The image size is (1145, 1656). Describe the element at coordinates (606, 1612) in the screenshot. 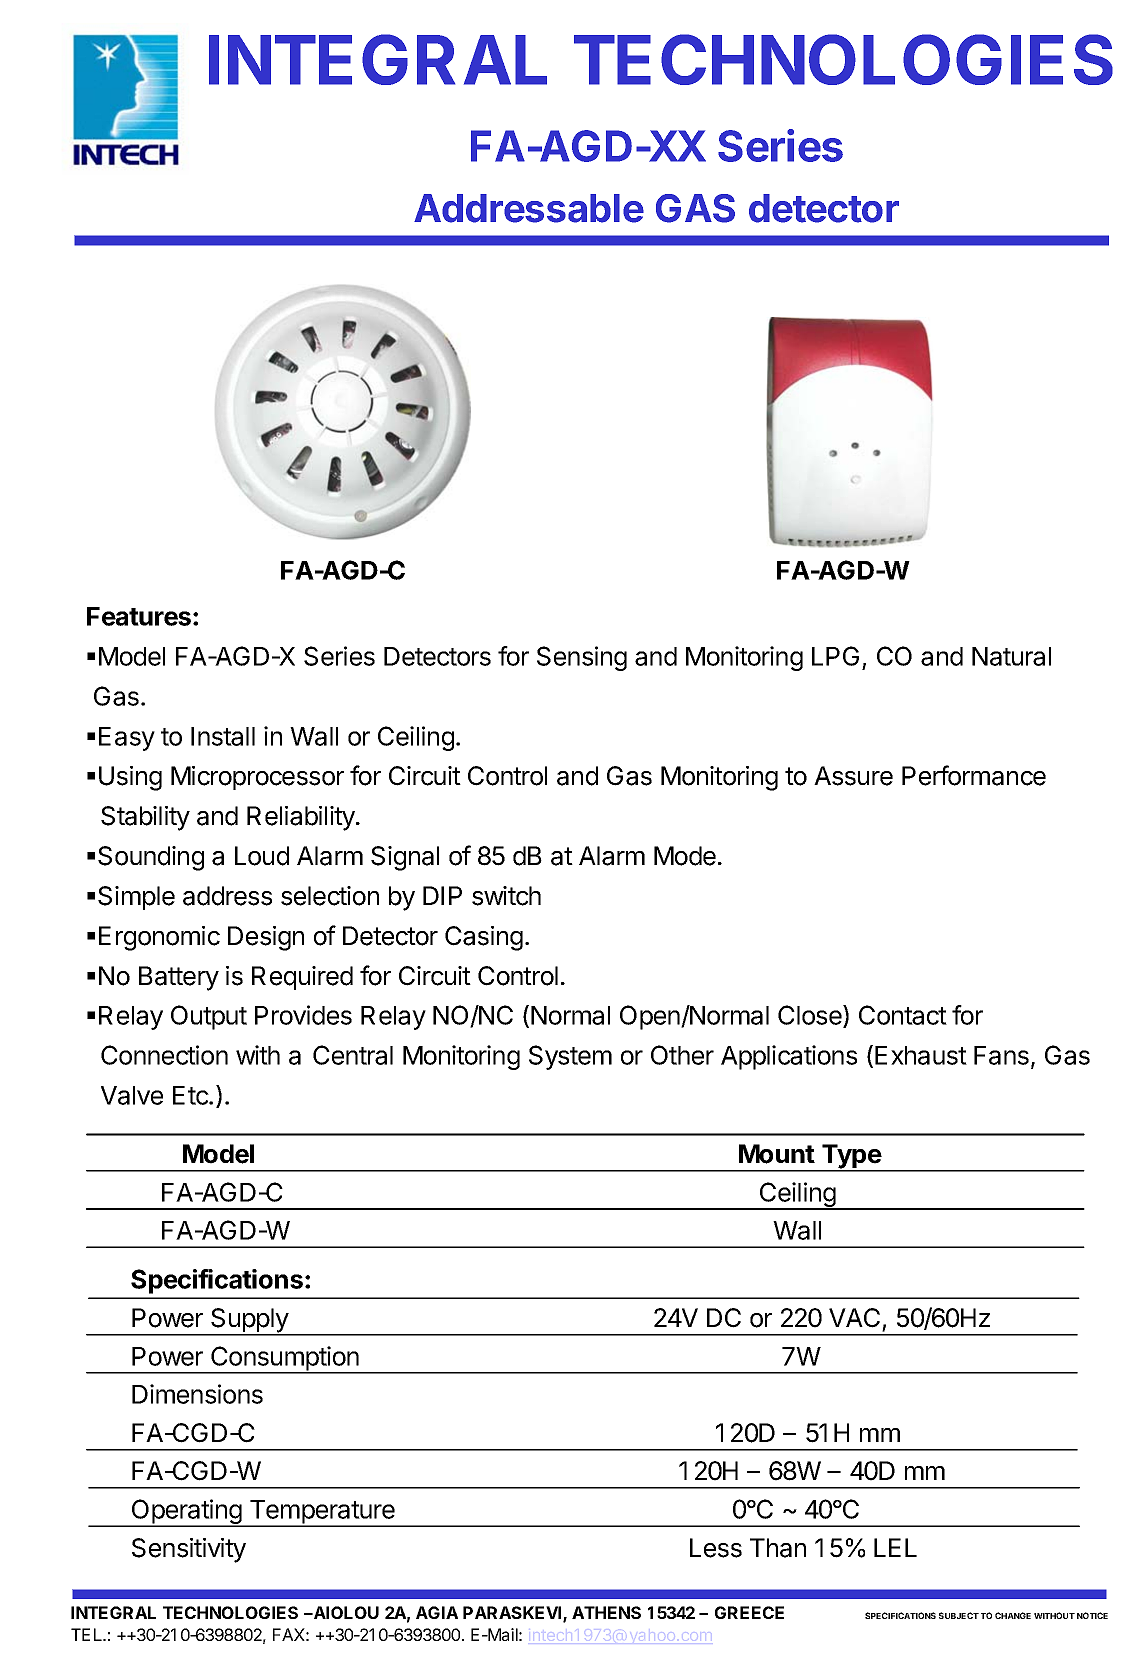

I see `ATHENS` at that location.
